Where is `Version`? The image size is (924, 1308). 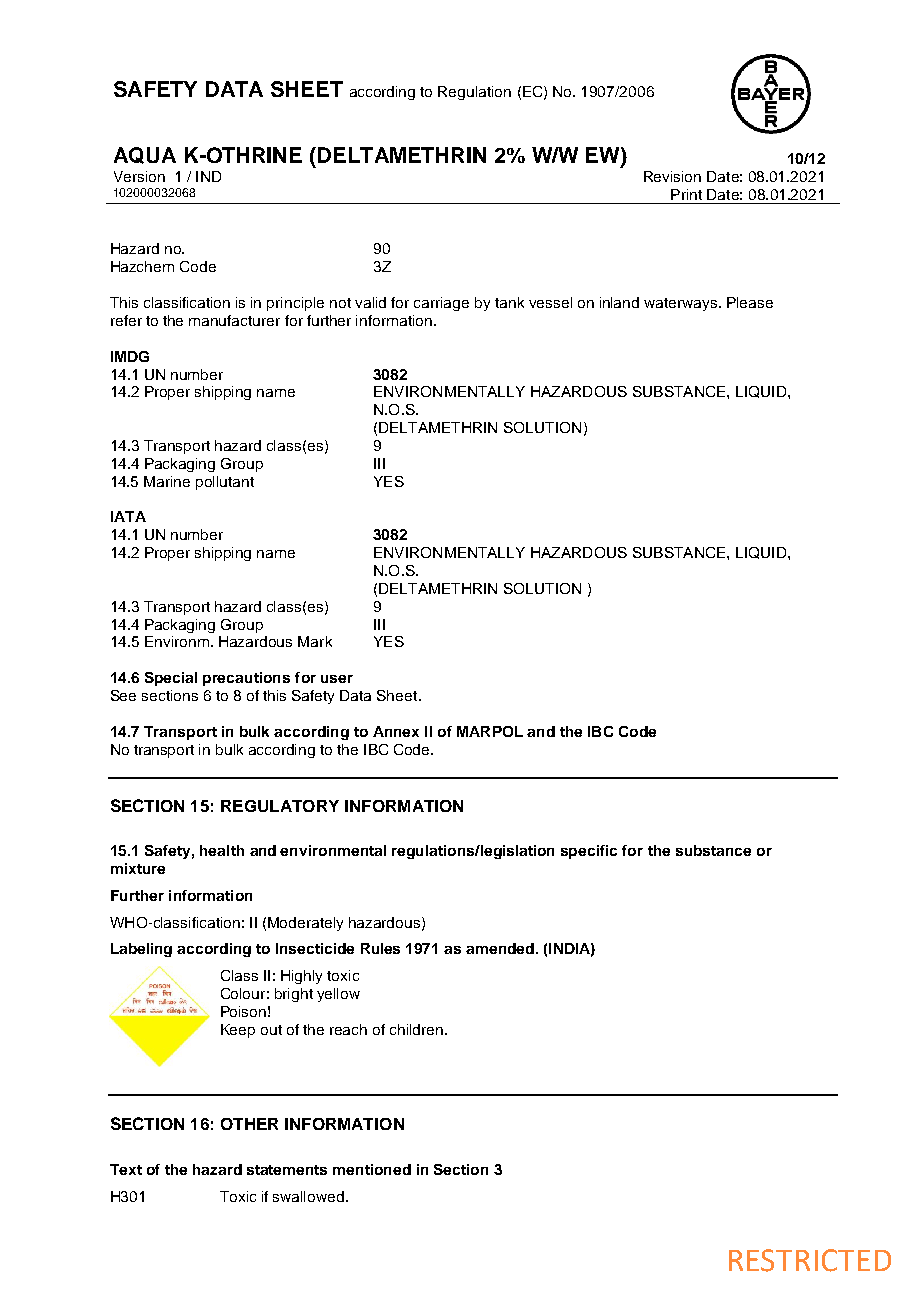
Version is located at coordinates (139, 176).
